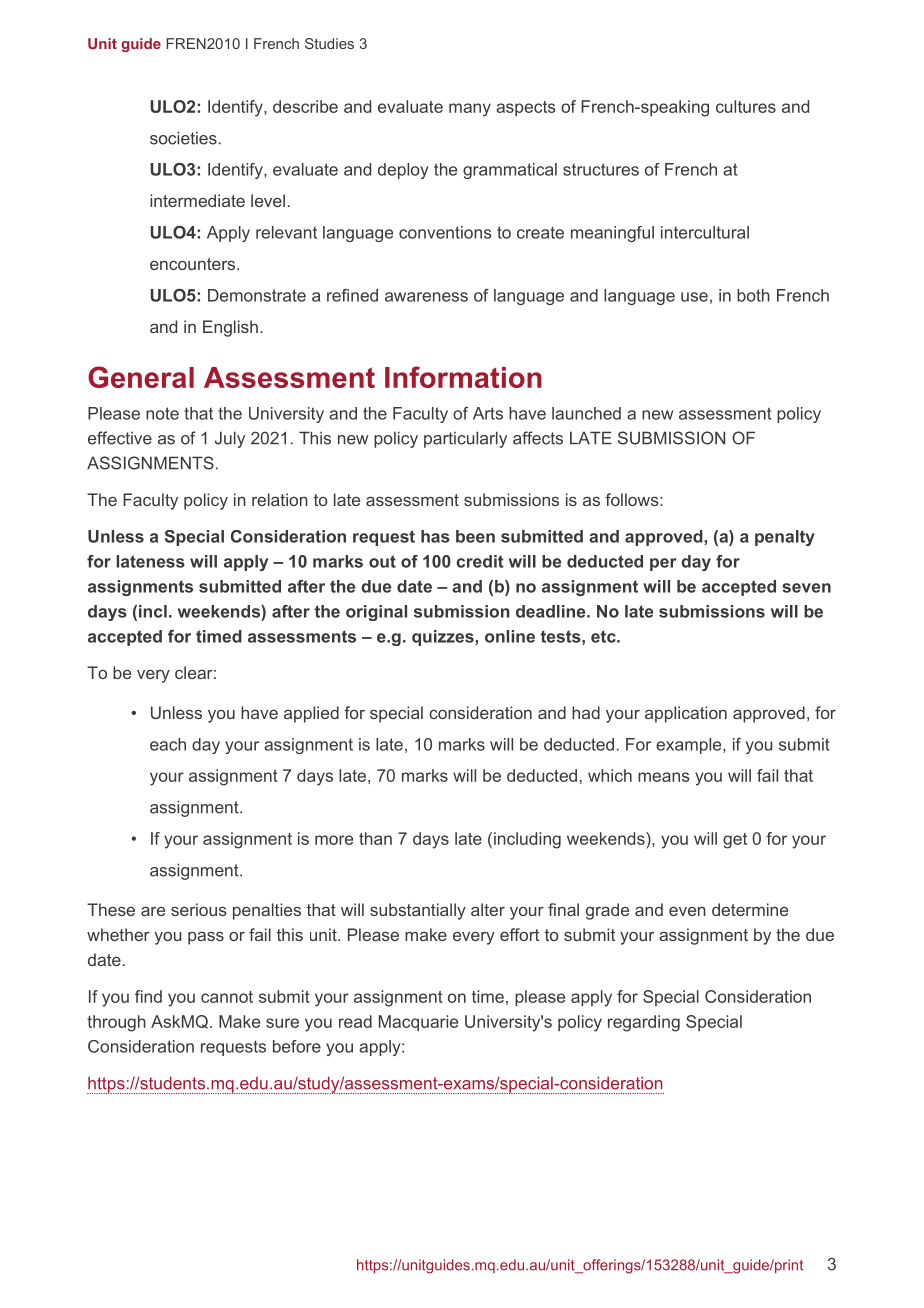 The image size is (924, 1308). Describe the element at coordinates (444, 638) in the screenshot. I see `quizzes` at that location.
